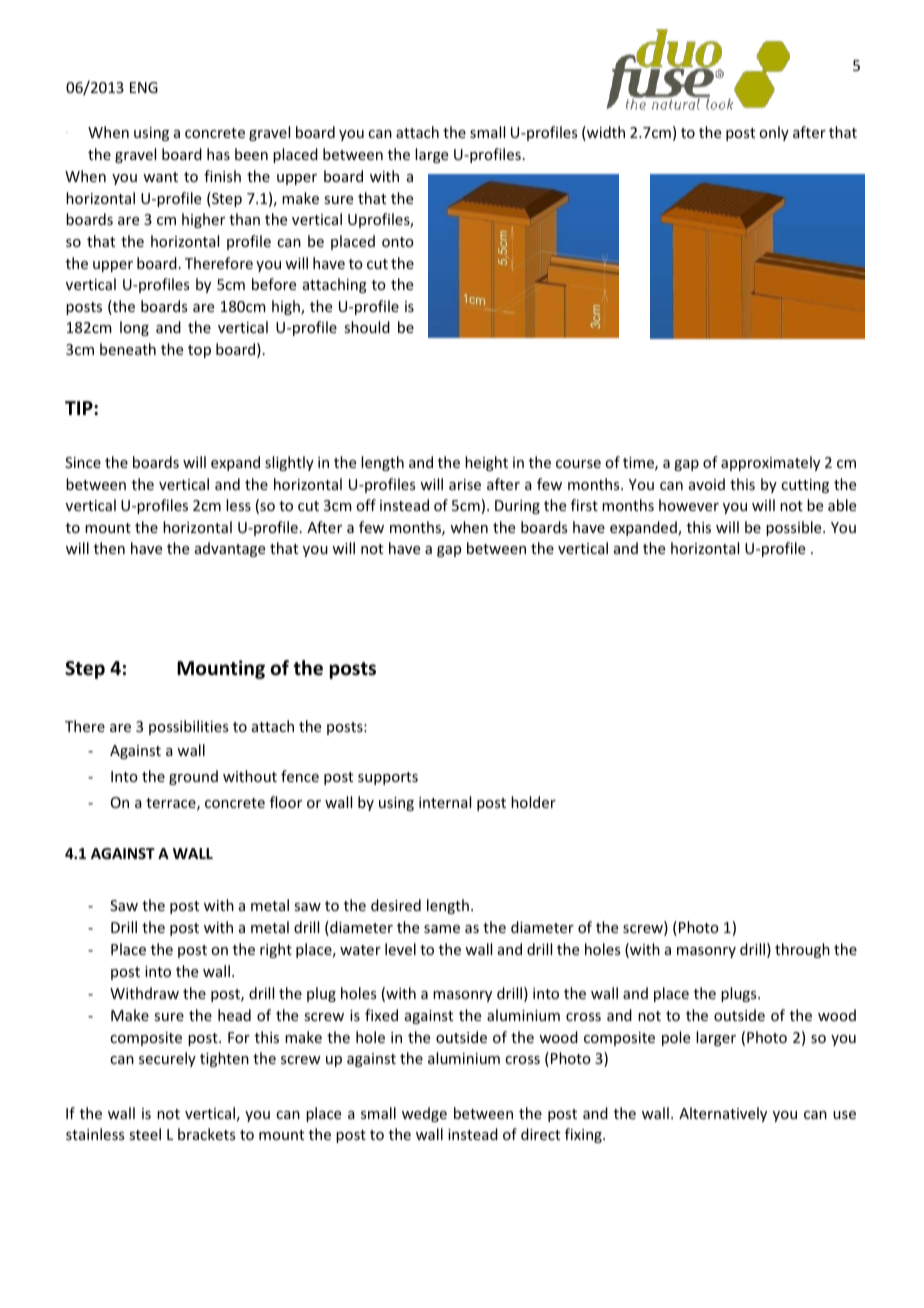 The width and height of the screenshot is (924, 1308). I want to click on steel, so click(145, 1134).
